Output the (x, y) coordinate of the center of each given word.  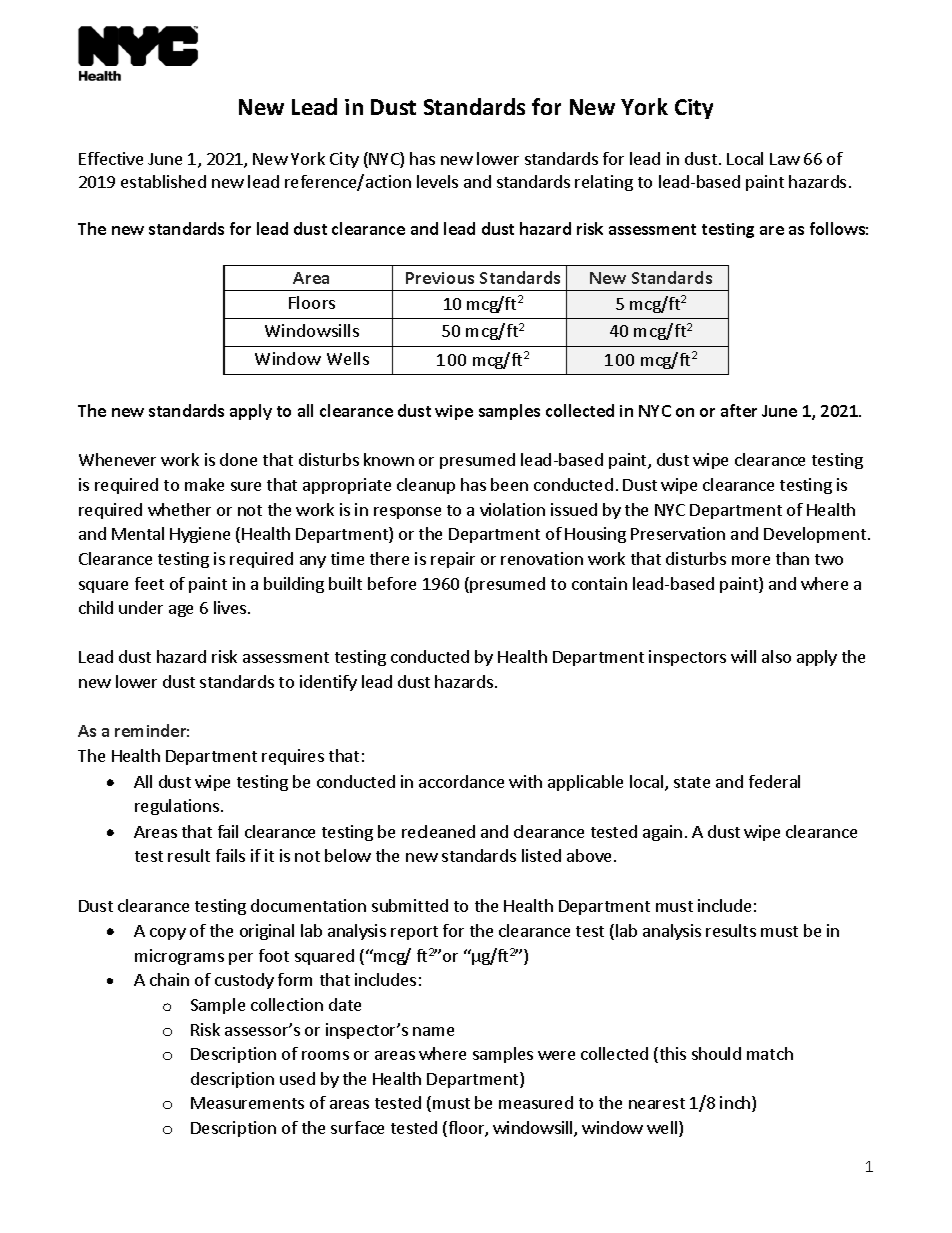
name (433, 1031)
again (662, 833)
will (743, 656)
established (163, 181)
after (739, 410)
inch (736, 1104)
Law (785, 159)
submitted (410, 905)
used (297, 1078)
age (181, 611)
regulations (177, 807)
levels (437, 181)
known (389, 459)
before (392, 583)
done (238, 459)
